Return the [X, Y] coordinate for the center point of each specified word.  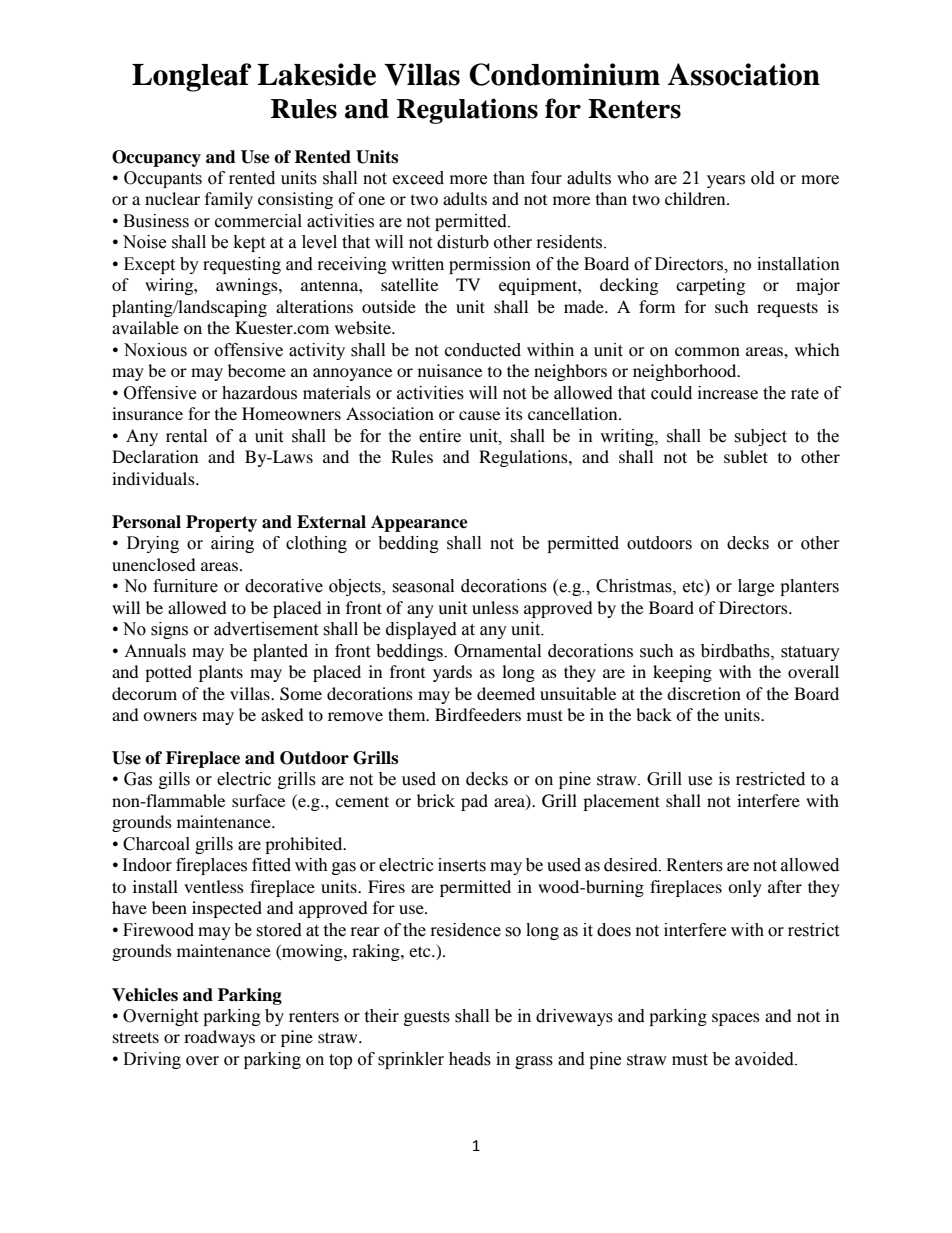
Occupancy [156, 158]
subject [760, 437]
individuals [154, 478]
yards [452, 673]
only [745, 888]
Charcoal [156, 844]
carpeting [710, 286]
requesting [242, 265]
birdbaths [736, 651]
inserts [462, 865]
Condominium [564, 74]
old [763, 178]
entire [440, 436]
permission [490, 265]
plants [221, 673]
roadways [219, 1038]
